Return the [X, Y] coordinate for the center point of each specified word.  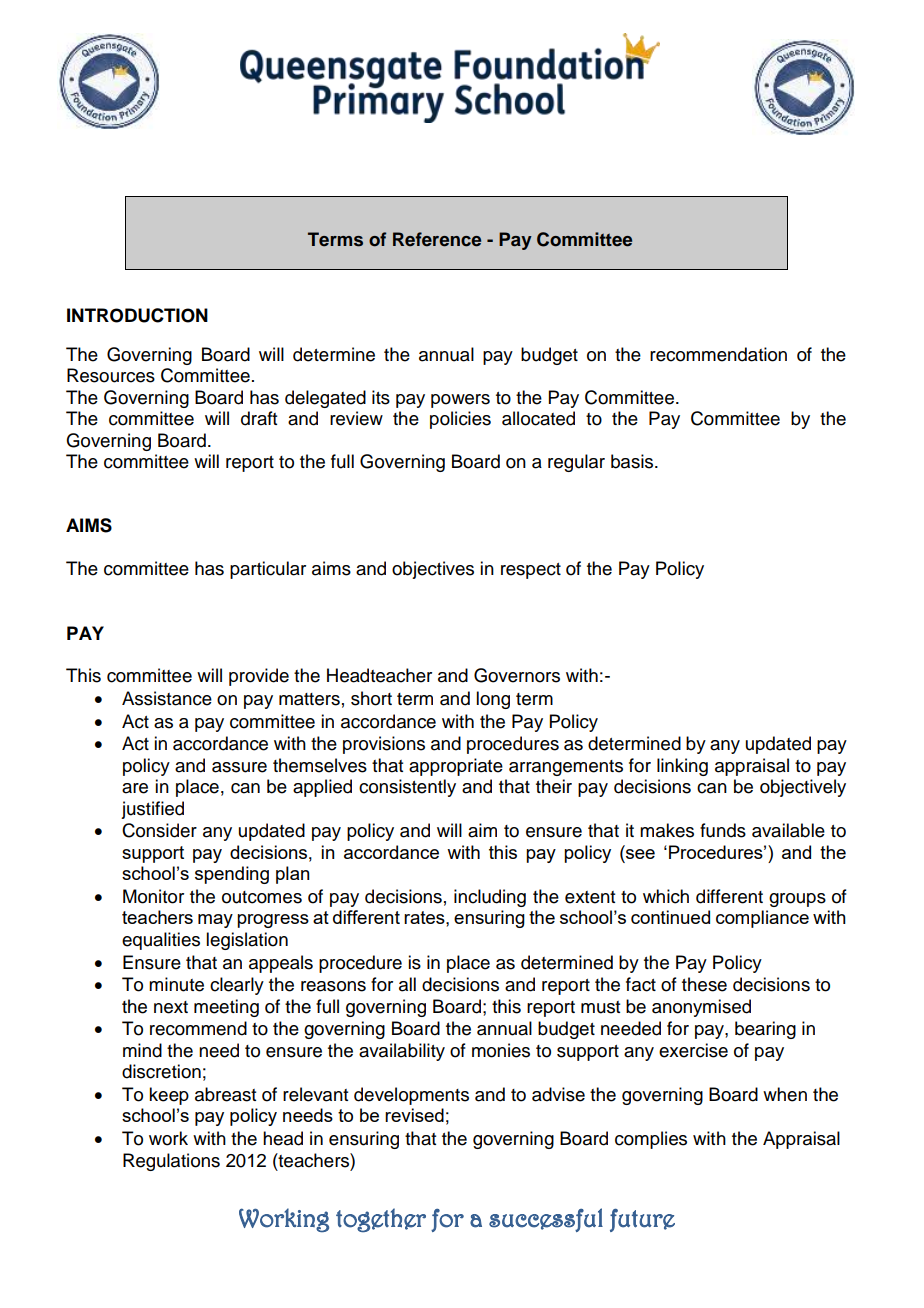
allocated [538, 418]
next [171, 1007]
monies [501, 1050]
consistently [407, 788]
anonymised [701, 1008]
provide [259, 677]
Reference [437, 239]
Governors [517, 675]
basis [633, 461]
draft [259, 418]
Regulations [171, 1162]
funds [723, 830]
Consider [159, 830]
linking [682, 767]
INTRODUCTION [137, 315]
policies [460, 420]
